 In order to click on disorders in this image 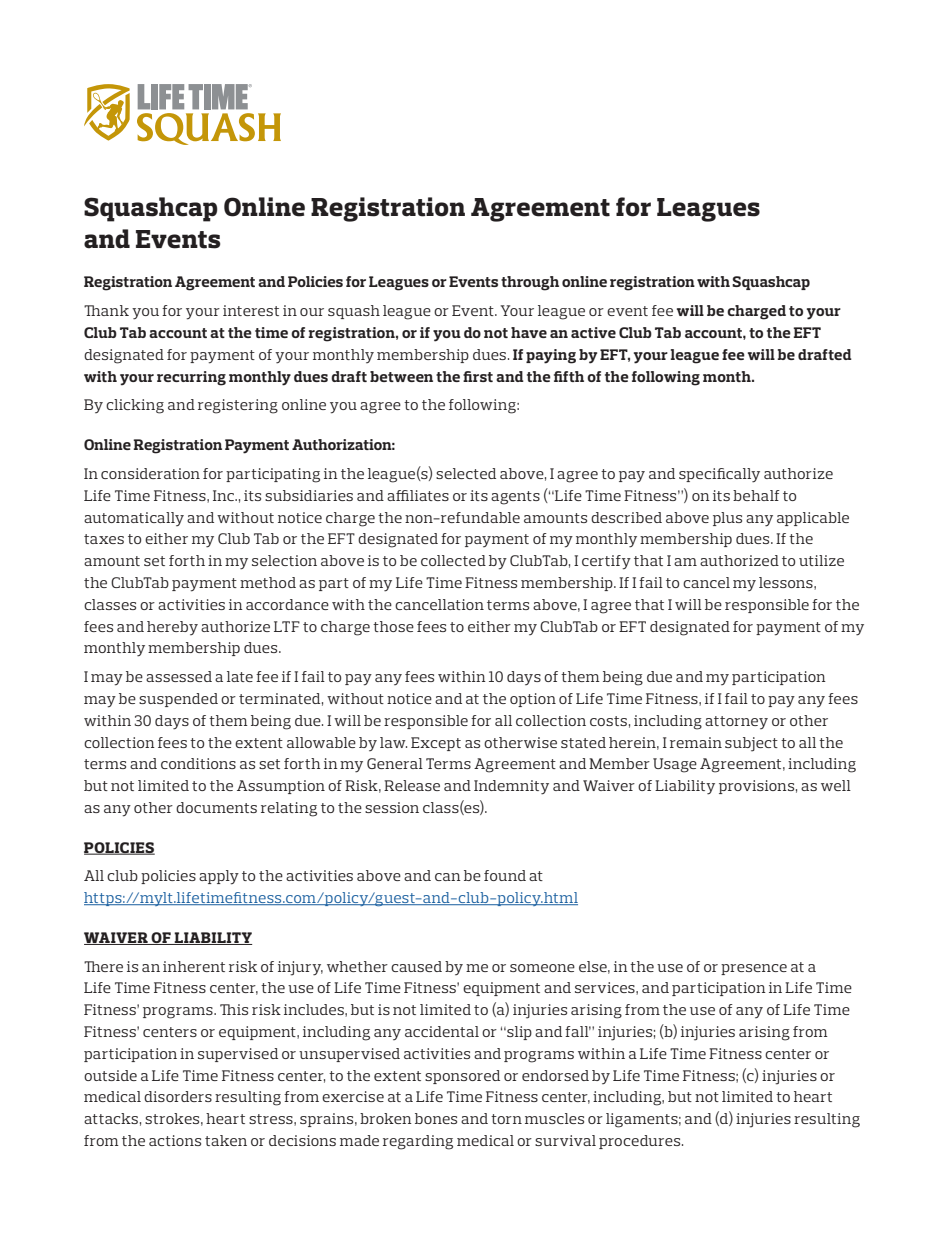, I will do `click(178, 1096)`.
